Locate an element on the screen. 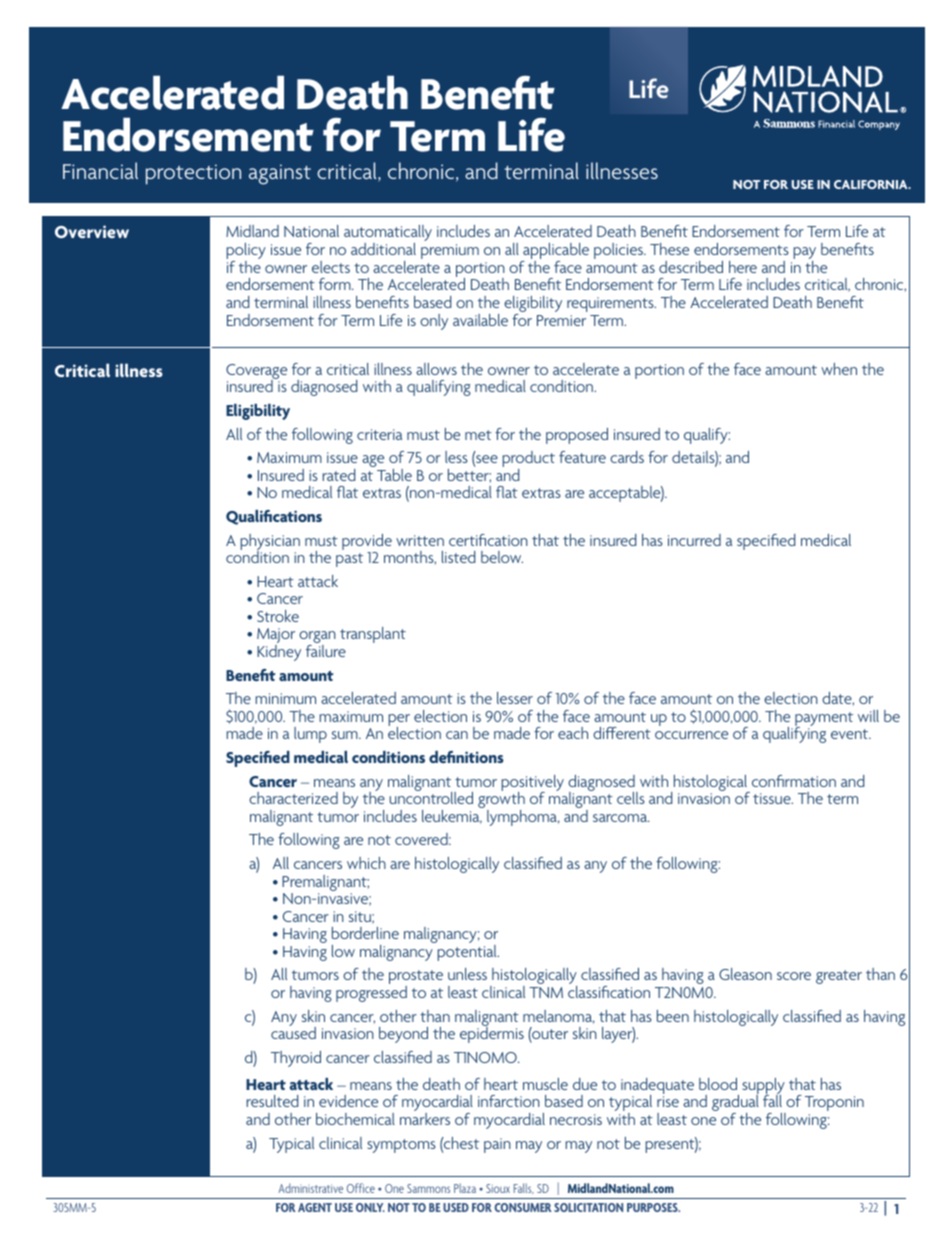  per is located at coordinates (399, 721).
